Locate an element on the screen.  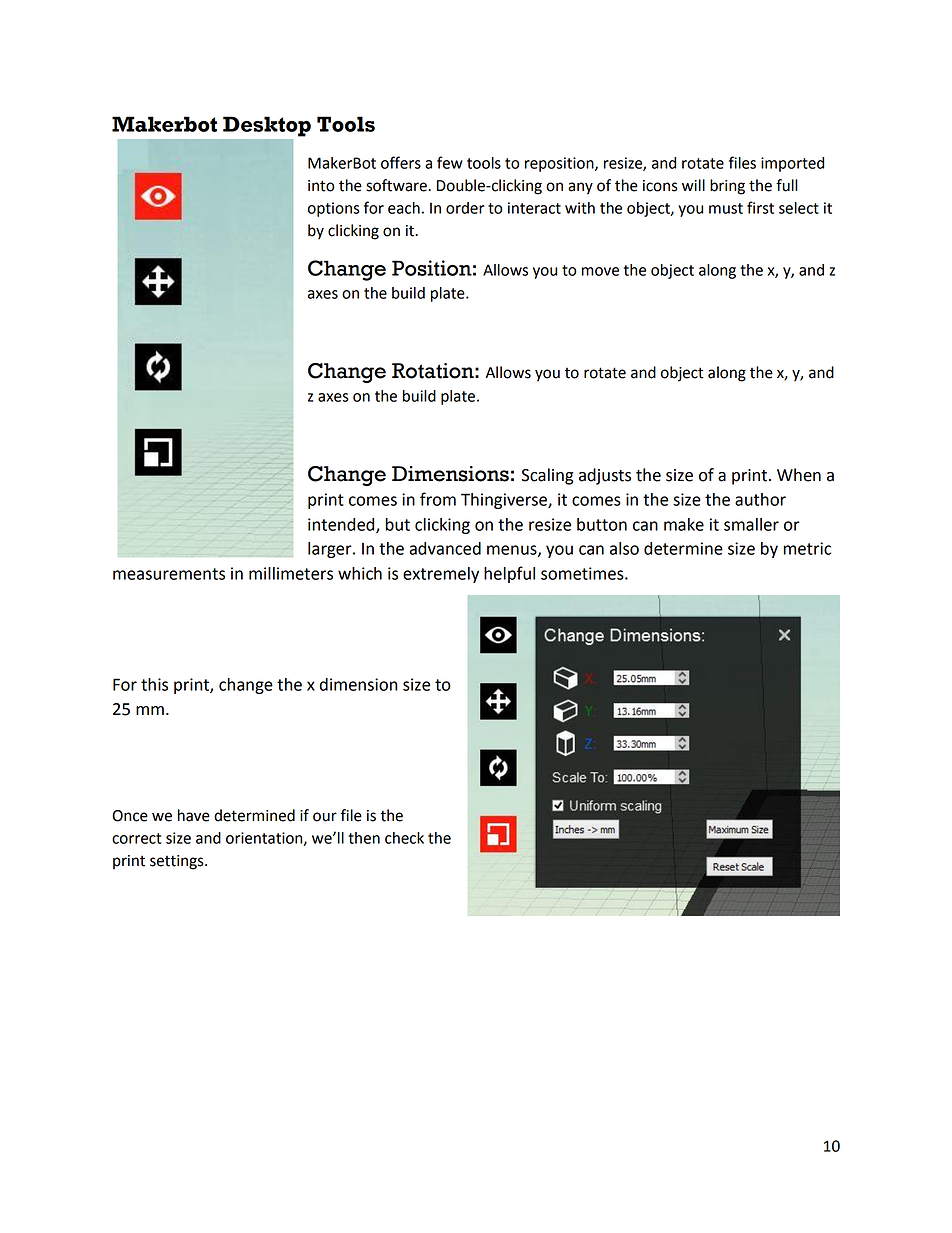
settings is located at coordinates (178, 862).
